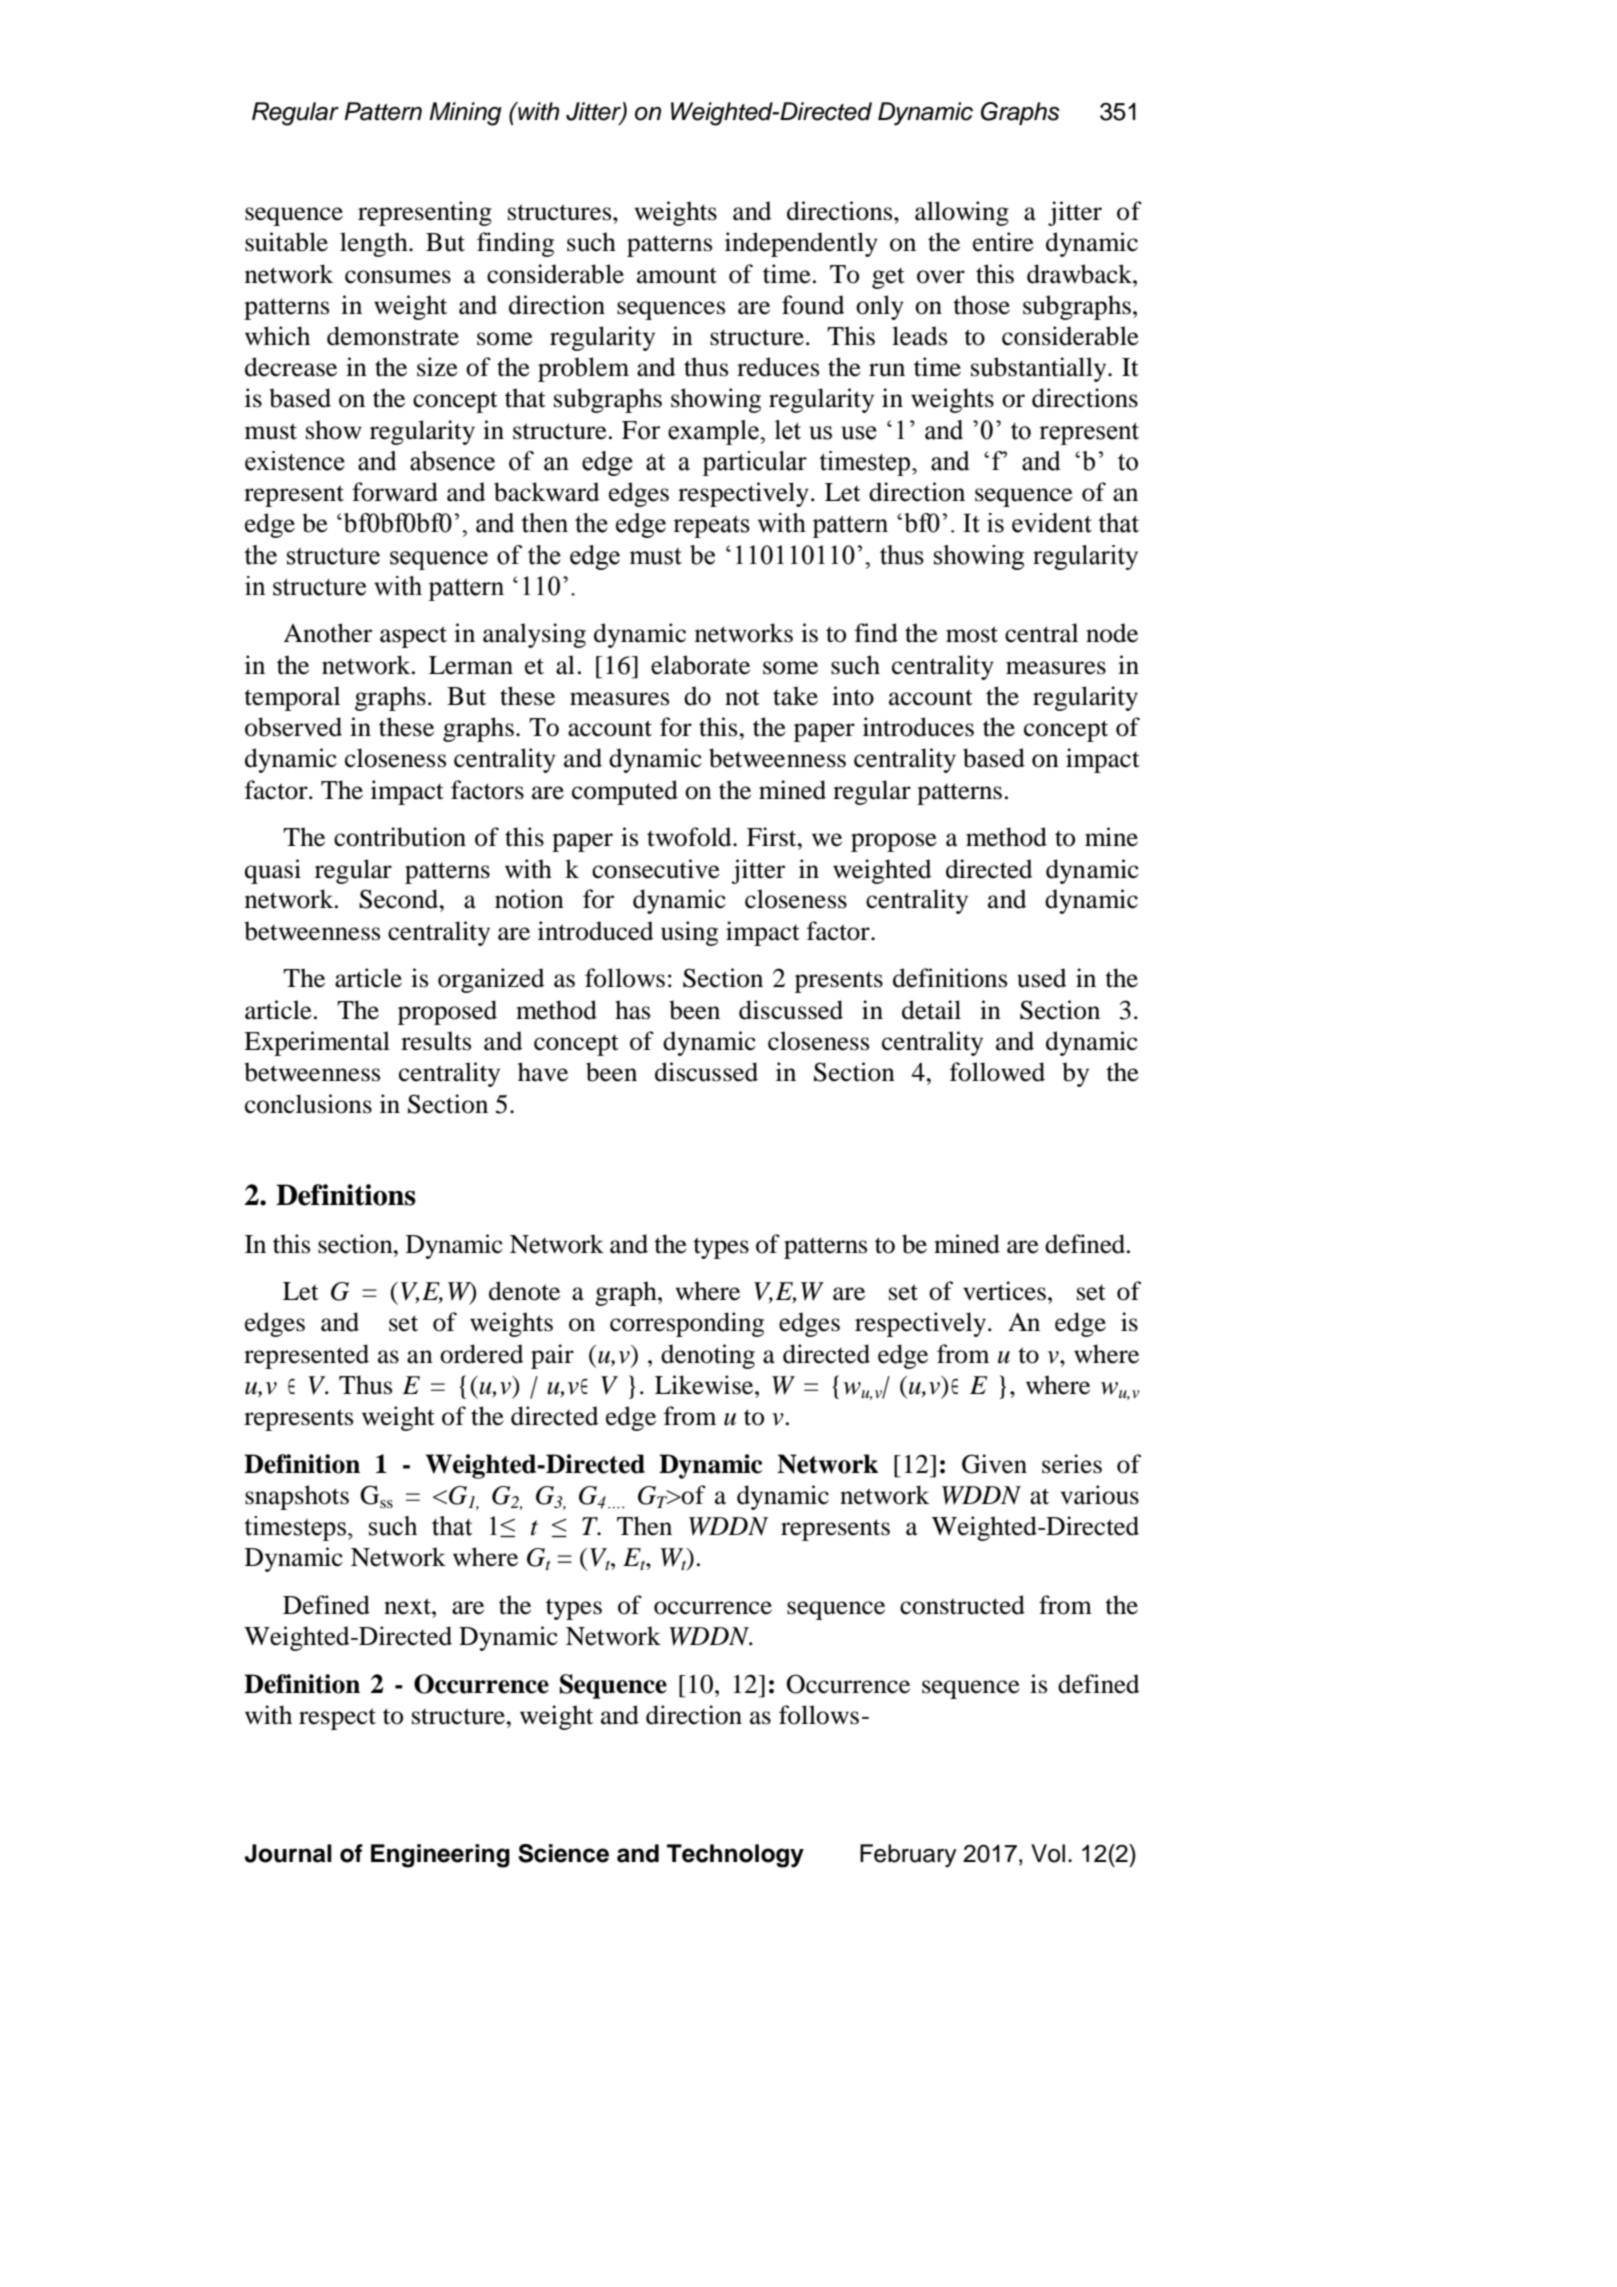  Describe the element at coordinates (689, 933) in the screenshot. I see `using` at that location.
